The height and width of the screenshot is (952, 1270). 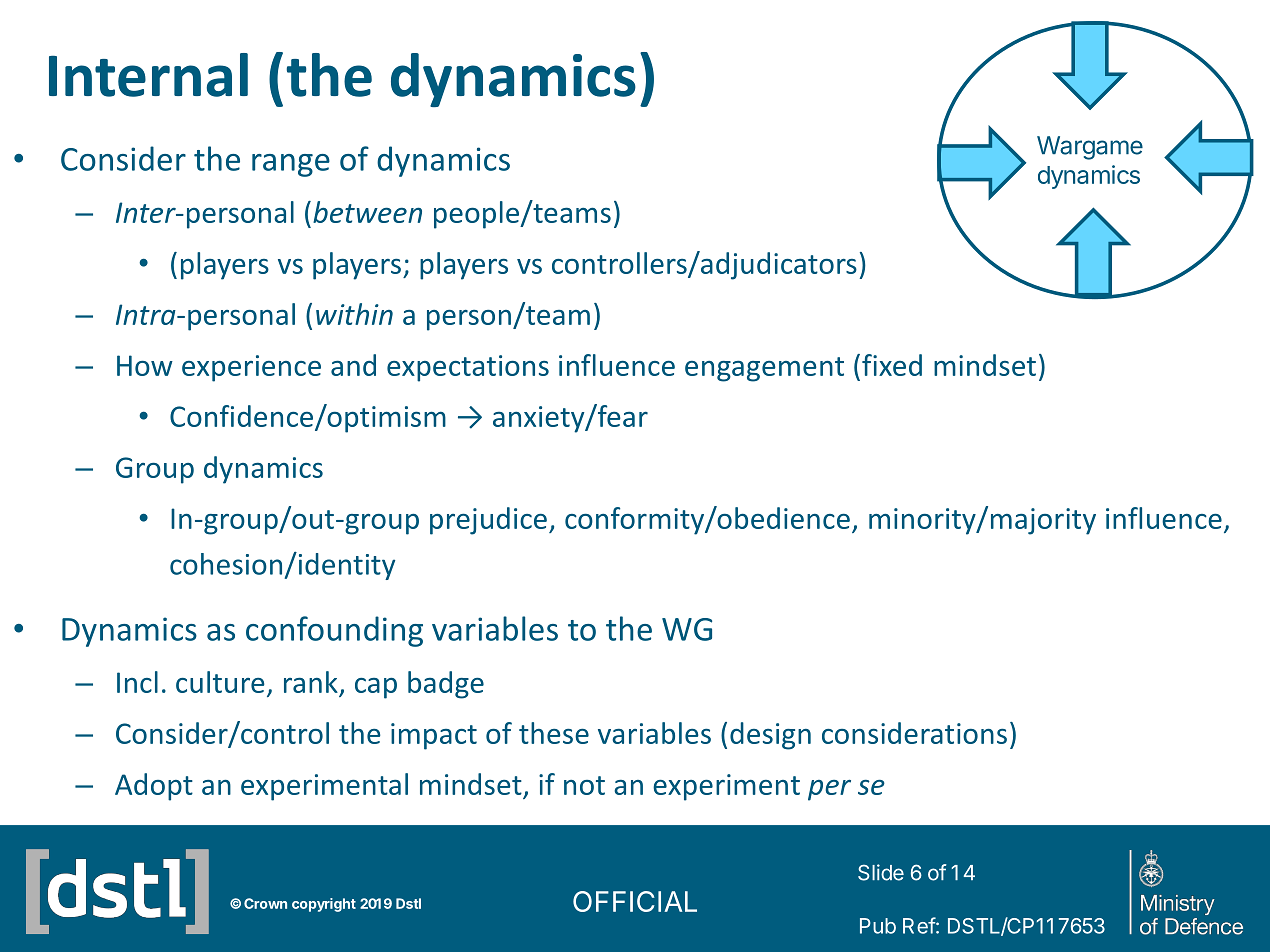 What do you see at coordinates (468, 368) in the screenshot?
I see `expectations` at bounding box center [468, 368].
